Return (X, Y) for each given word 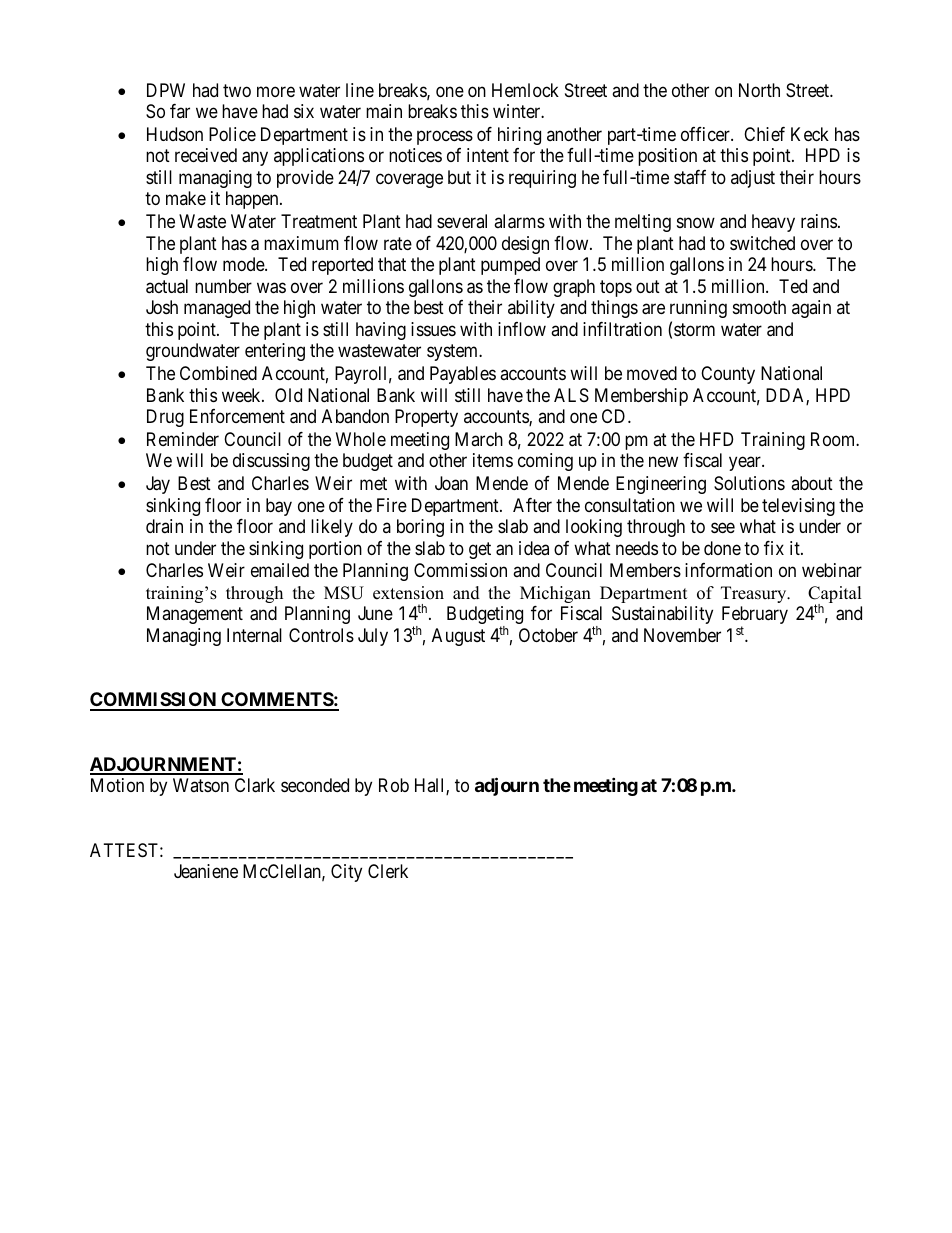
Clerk (388, 871)
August (458, 637)
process (445, 137)
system (454, 352)
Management (195, 615)
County (728, 375)
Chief (764, 134)
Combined (218, 373)
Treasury (755, 594)
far (180, 111)
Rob (394, 785)
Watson (201, 785)
